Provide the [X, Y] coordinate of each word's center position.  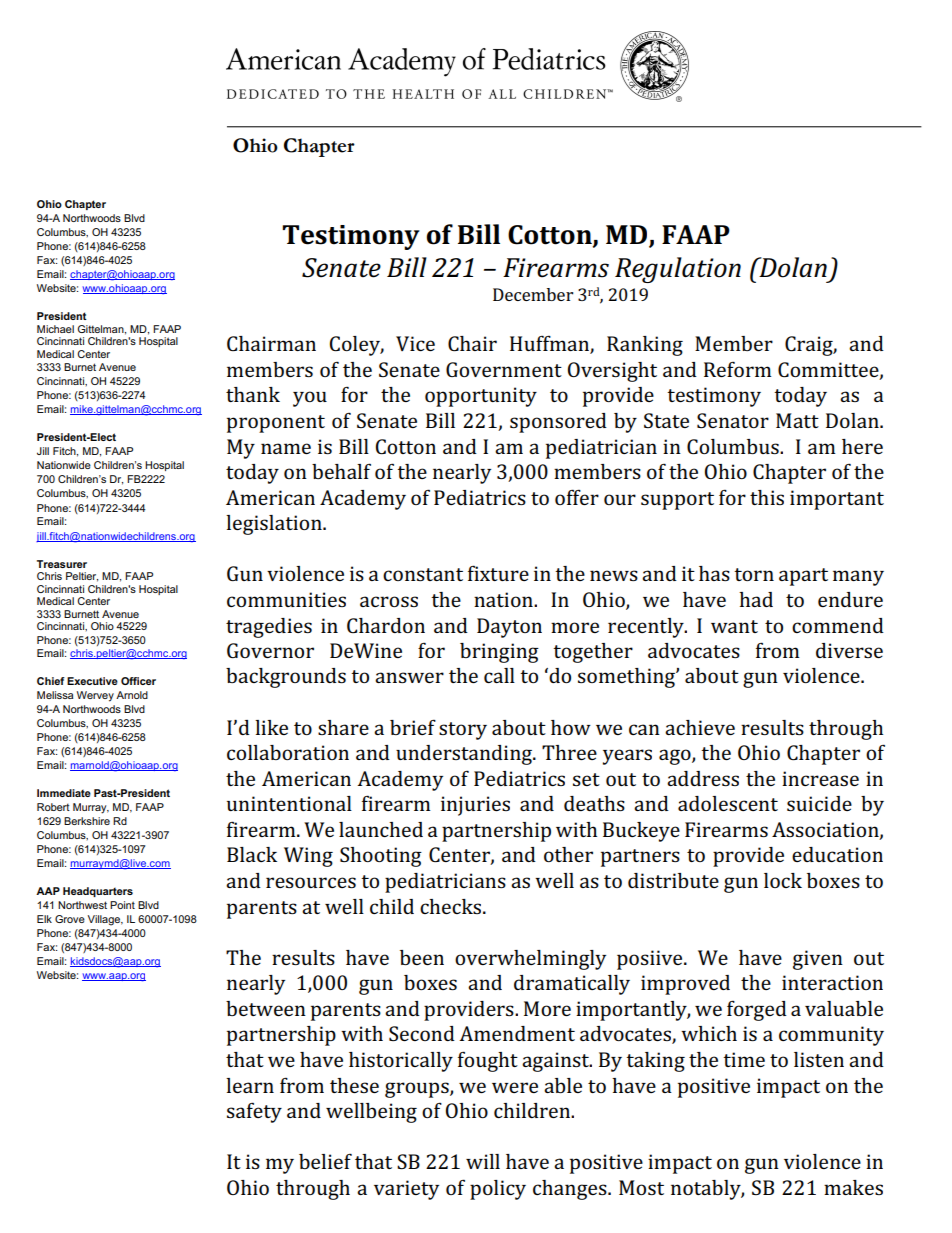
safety [254, 1112]
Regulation [678, 270]
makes [853, 1187]
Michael [55, 329]
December [533, 294]
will [483, 1161]
